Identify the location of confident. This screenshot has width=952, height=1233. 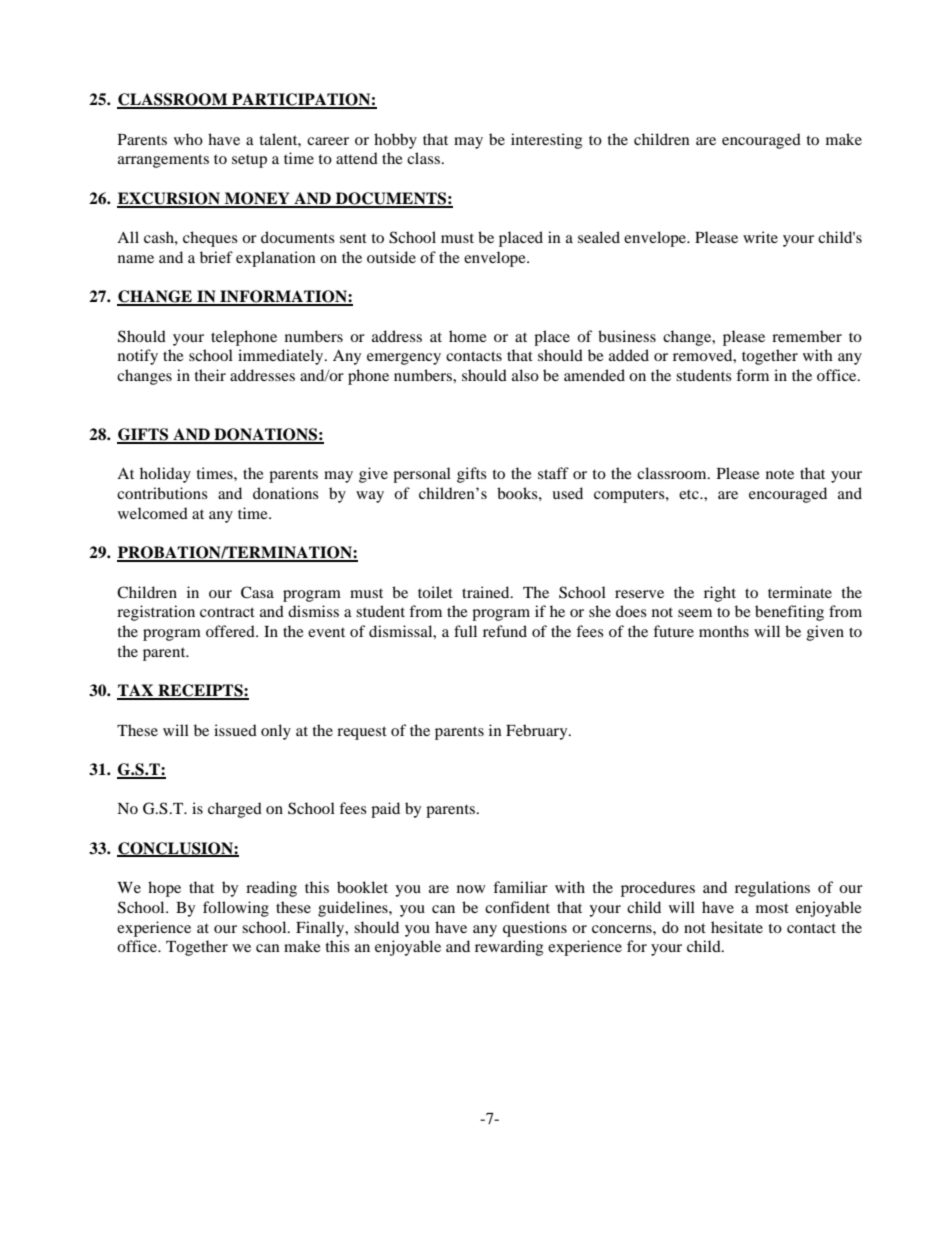
(517, 907).
